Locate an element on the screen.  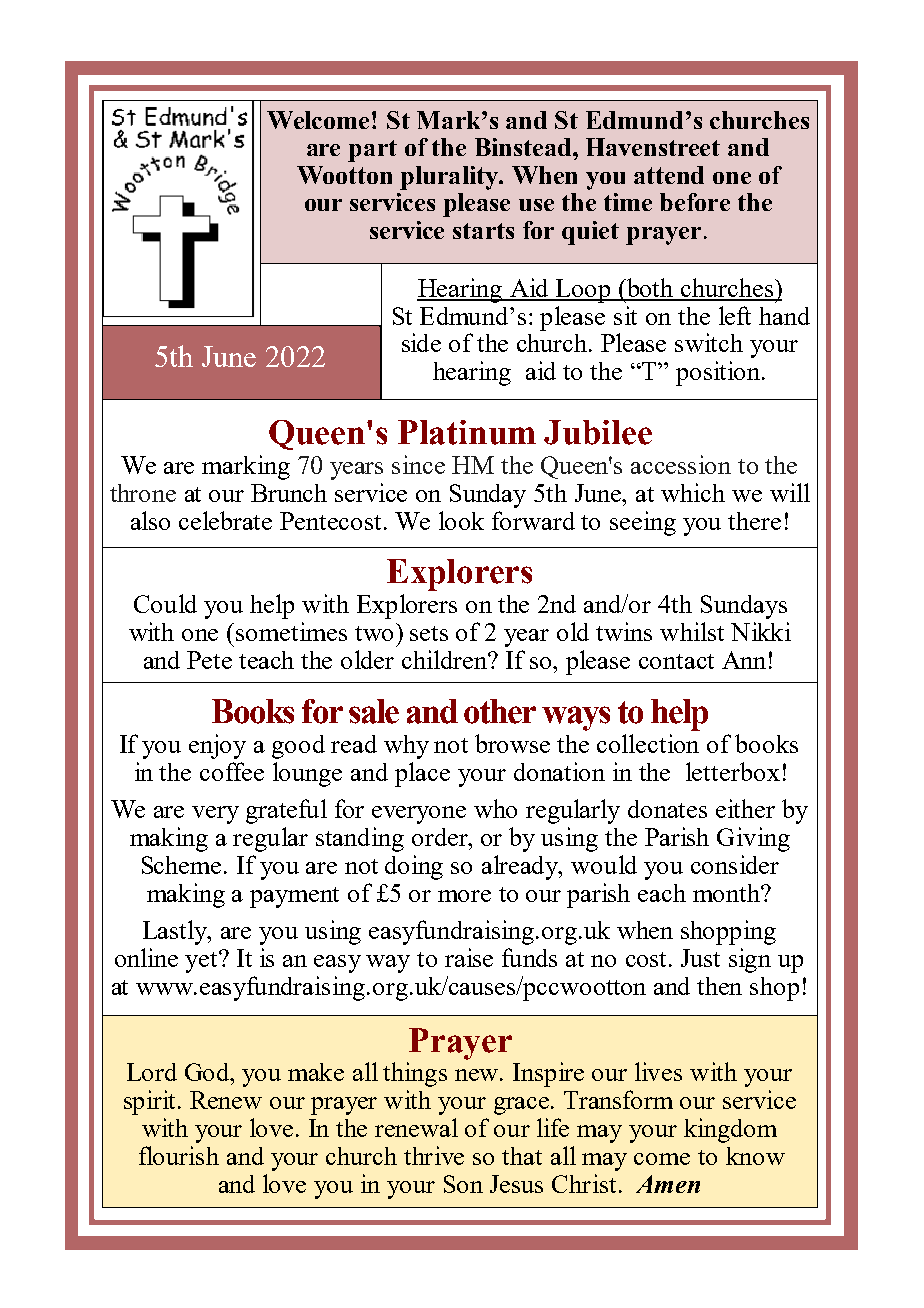
before is located at coordinates (695, 202).
